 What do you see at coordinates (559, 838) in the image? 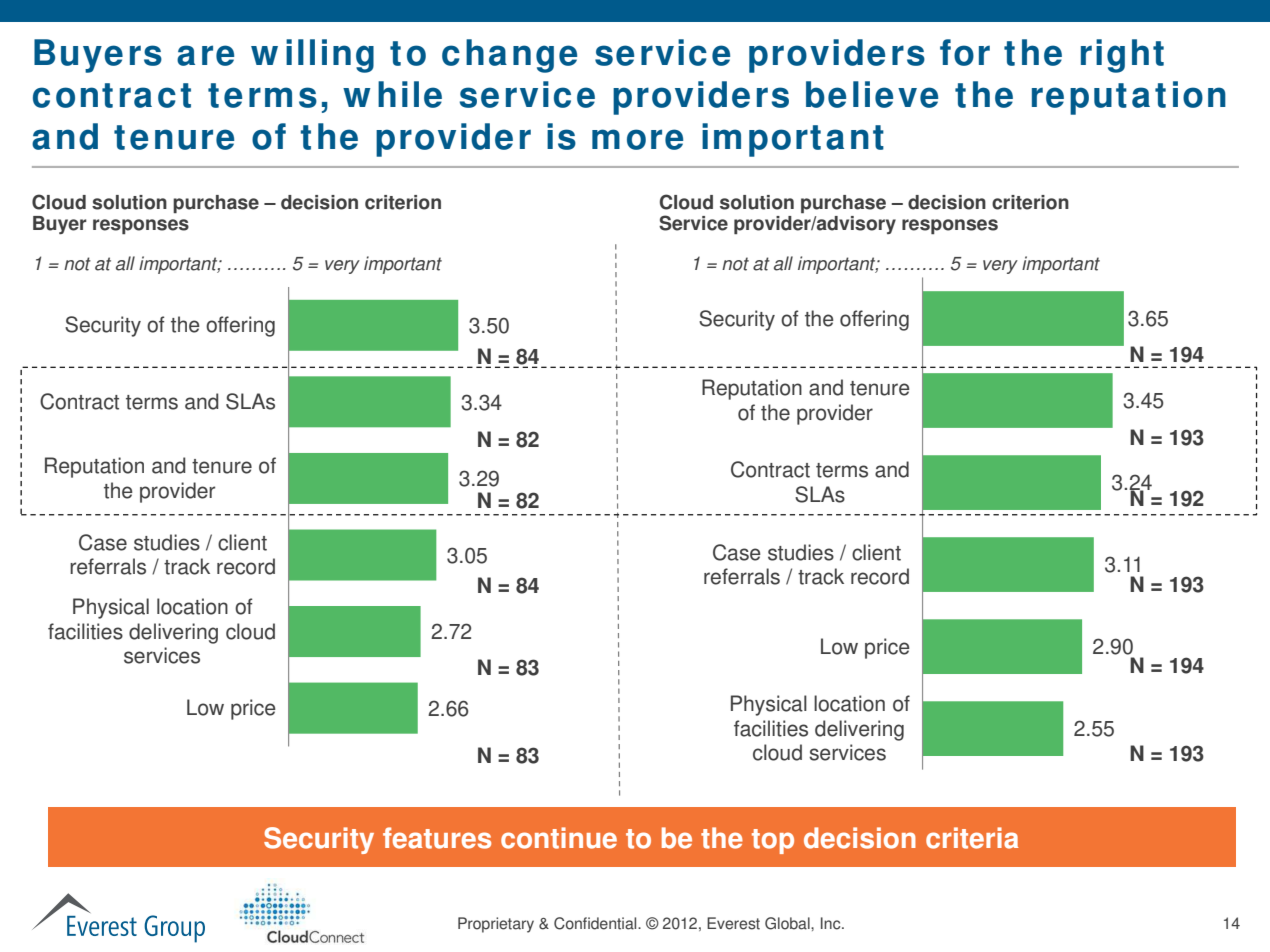
I see `continue` at bounding box center [559, 838].
